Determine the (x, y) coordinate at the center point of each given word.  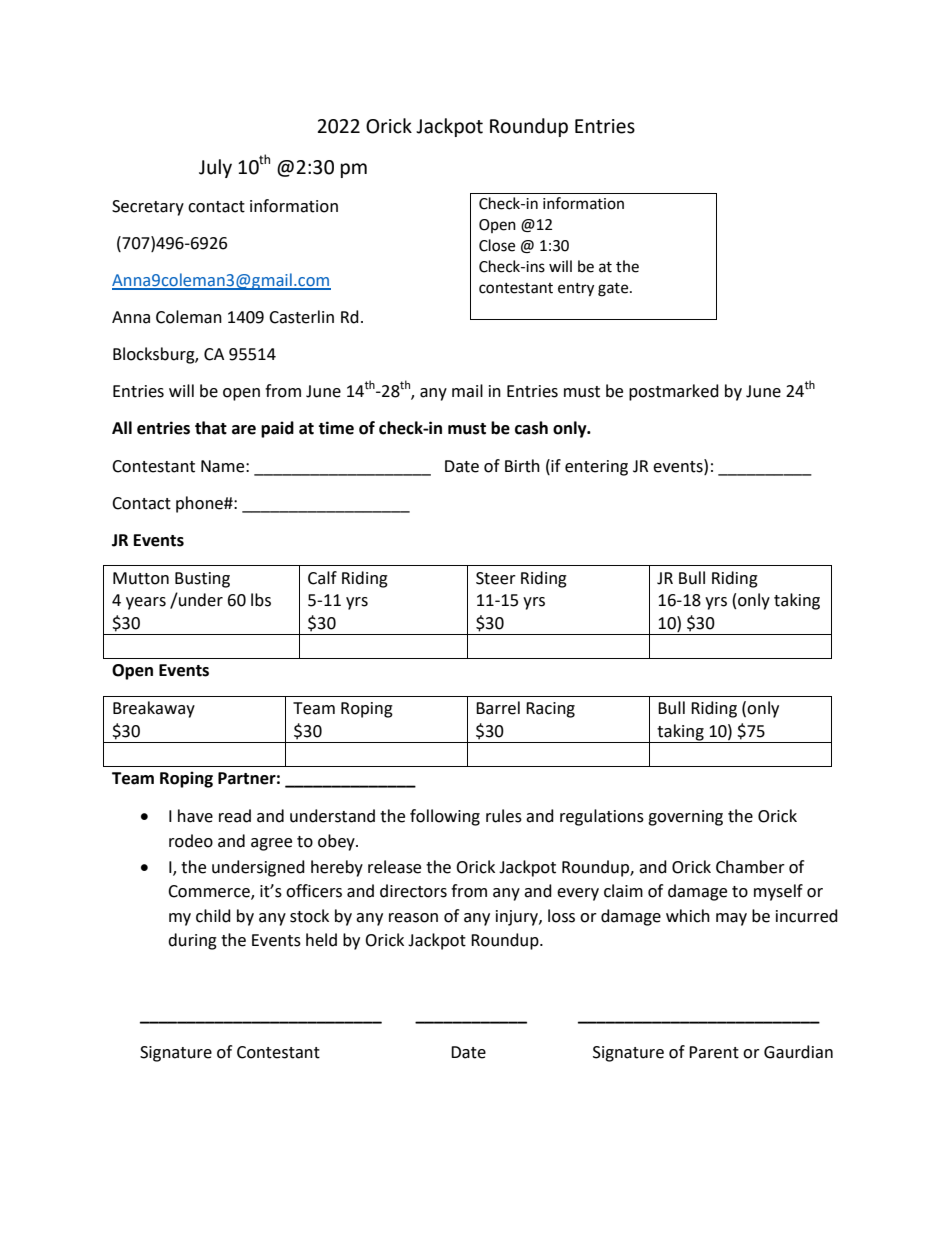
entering (596, 468)
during (192, 941)
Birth (522, 466)
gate (614, 290)
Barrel (498, 708)
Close (497, 245)
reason (413, 918)
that (211, 428)
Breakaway (154, 709)
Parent (714, 1052)
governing (685, 818)
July (215, 168)
